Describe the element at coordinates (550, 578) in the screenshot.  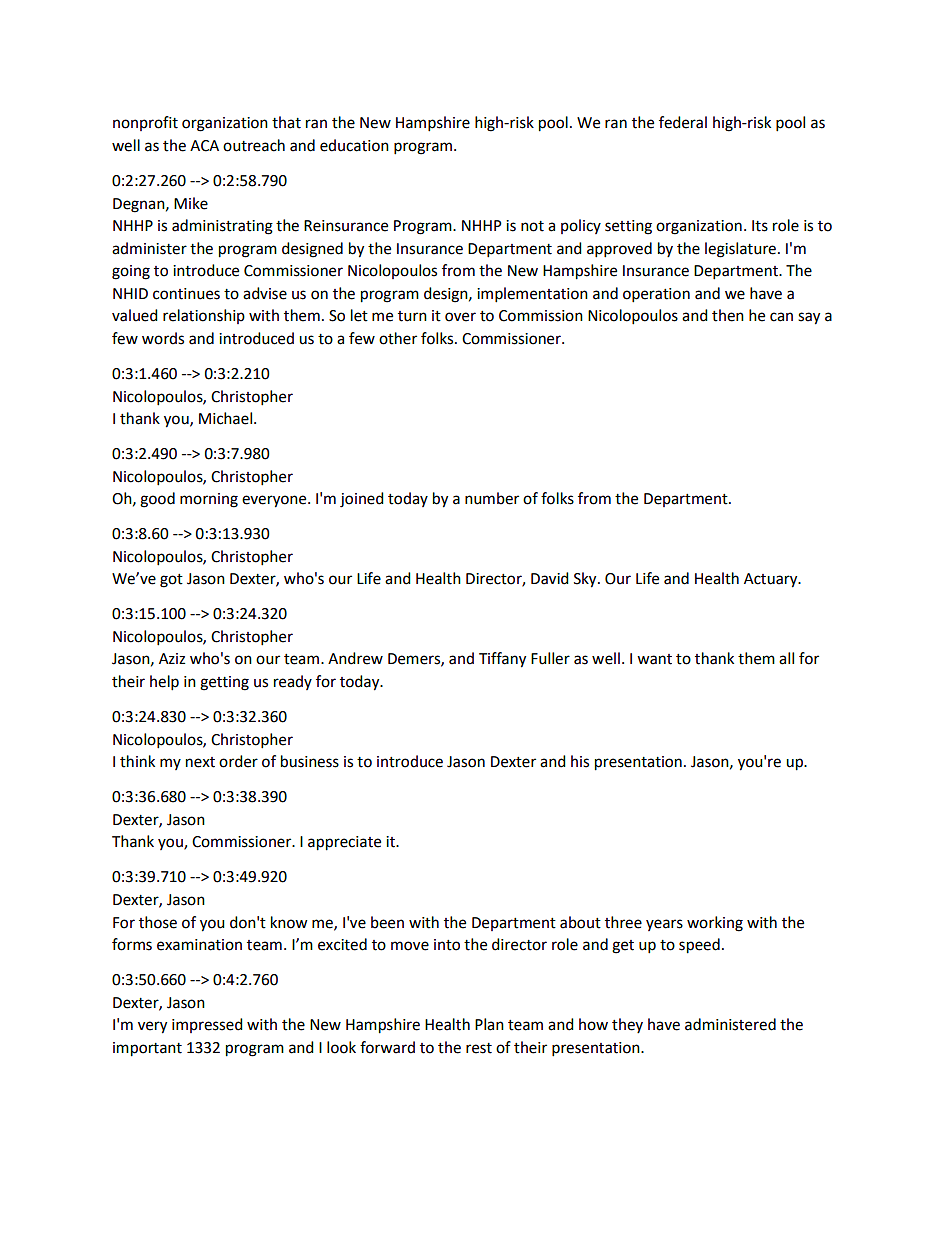
I see `David` at that location.
